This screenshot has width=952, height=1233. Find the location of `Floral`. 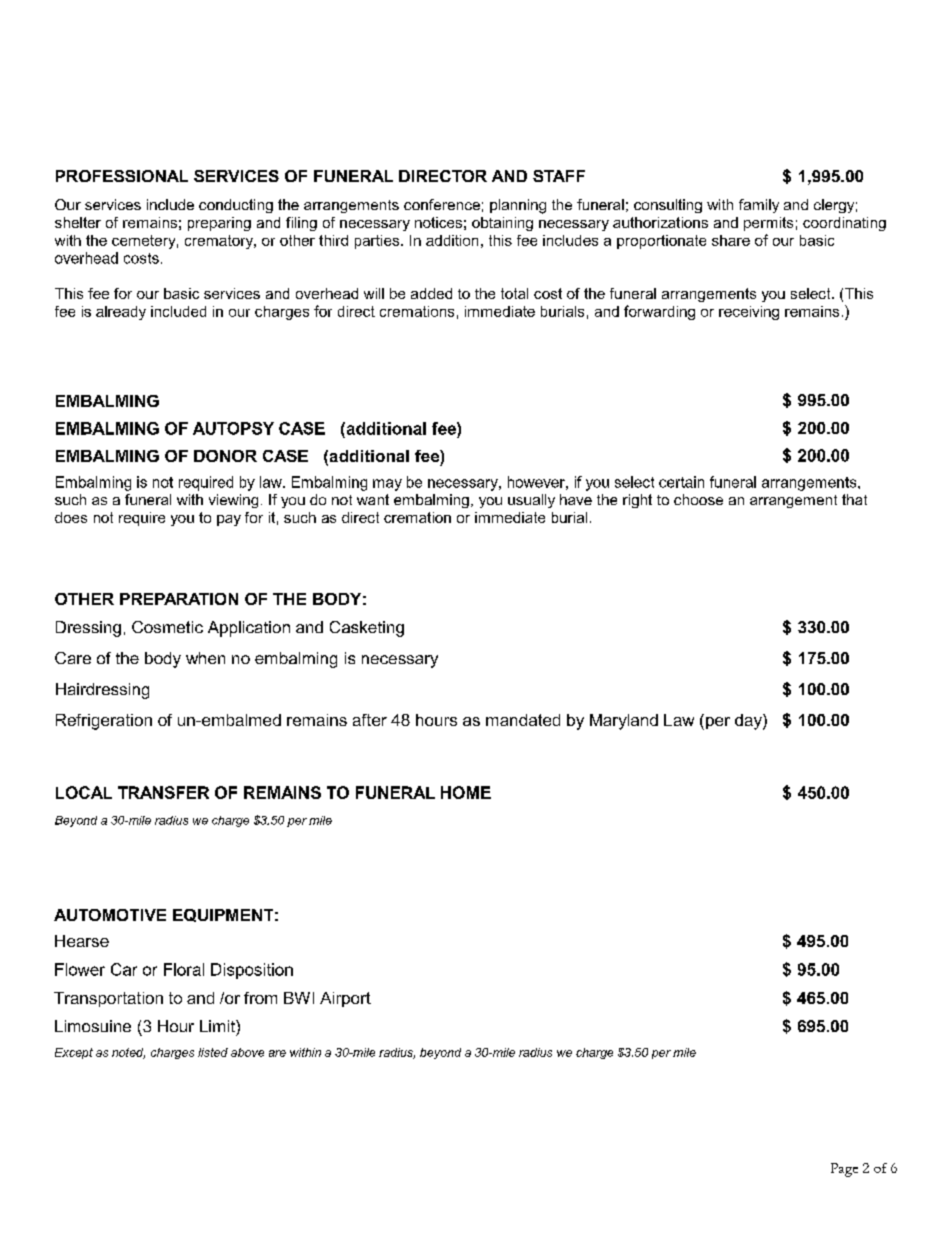

Floral is located at coordinates (184, 969).
